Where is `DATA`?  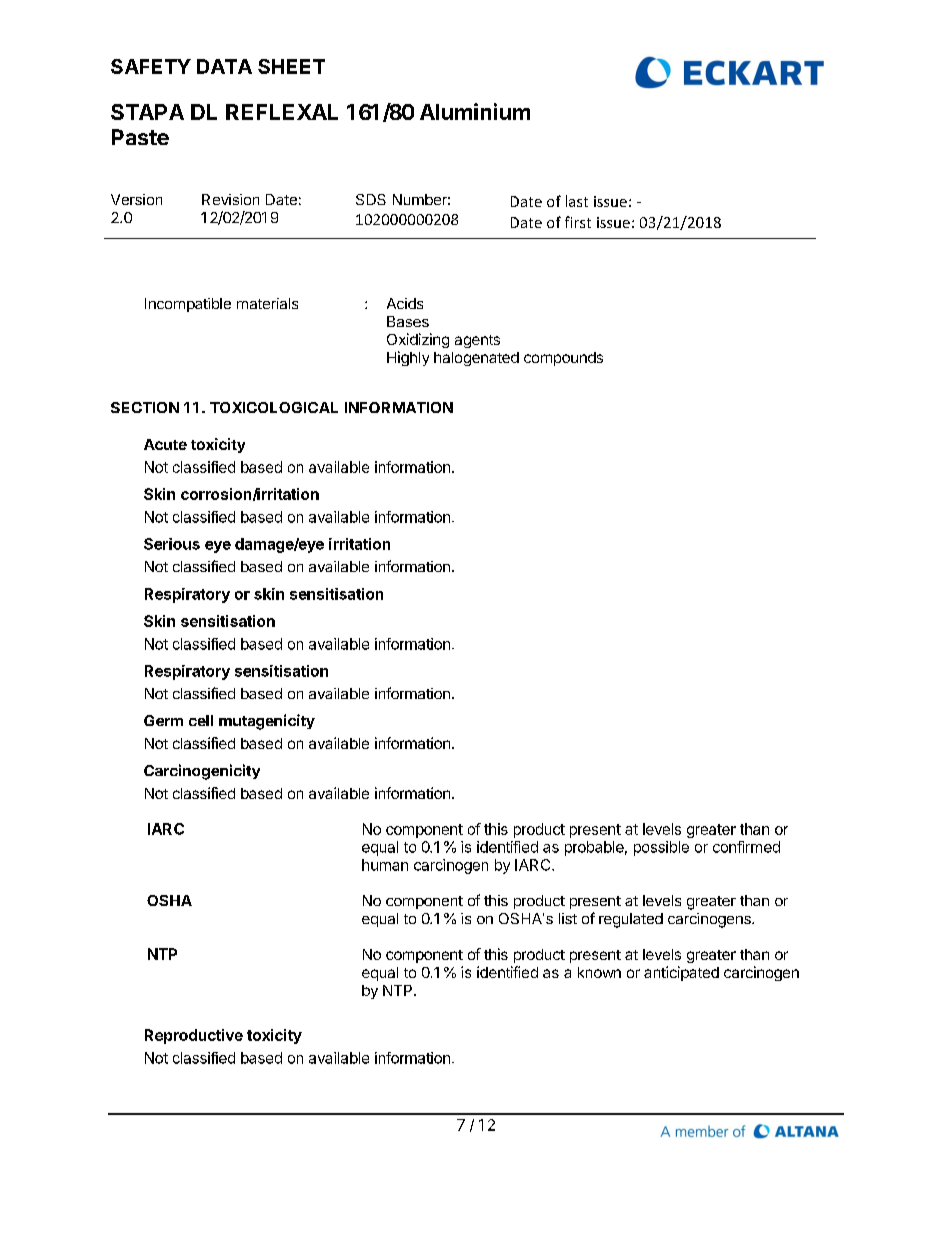 DATA is located at coordinates (224, 66).
